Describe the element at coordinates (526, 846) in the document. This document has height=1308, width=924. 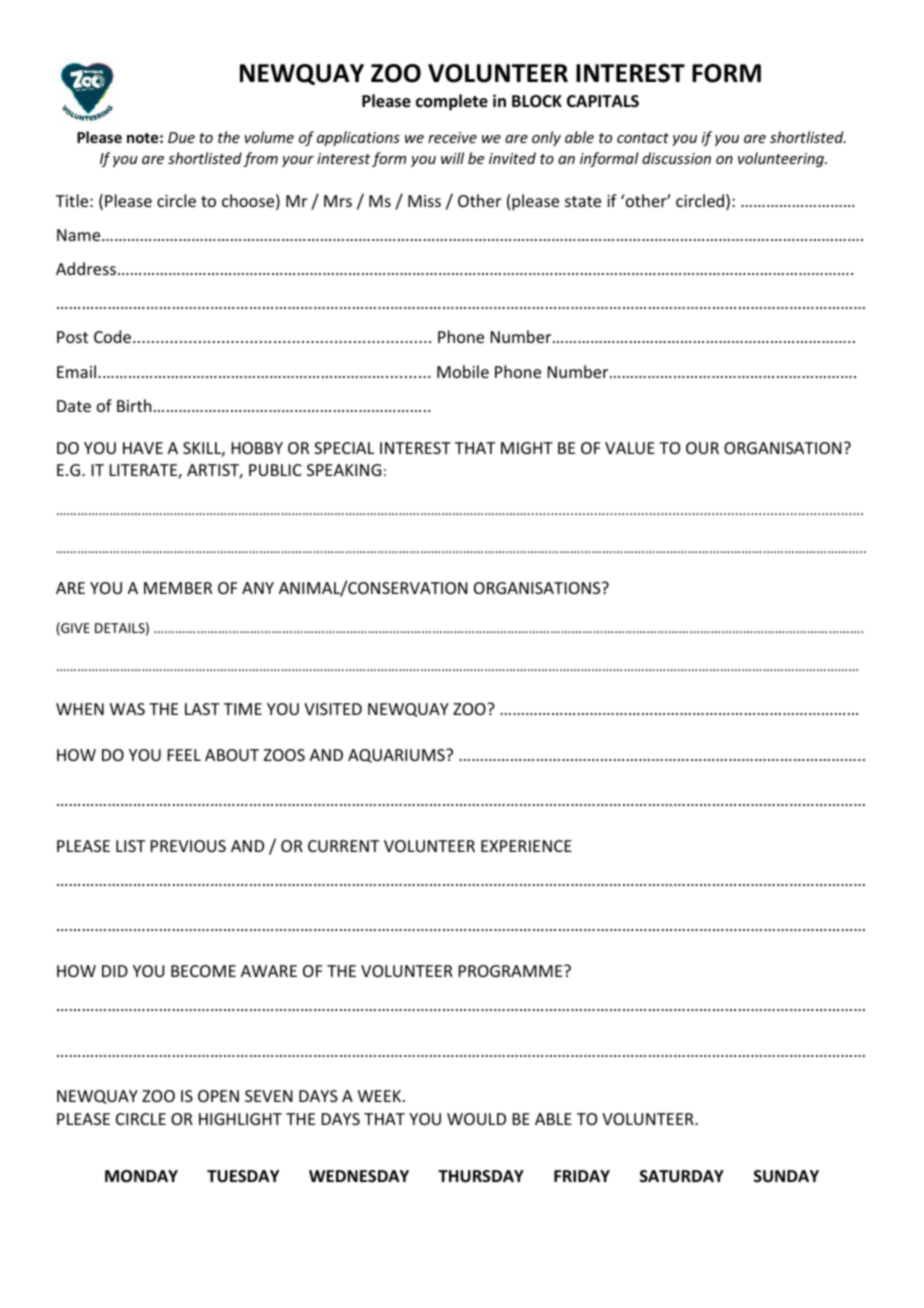
I see `EXPERIENCE` at that location.
